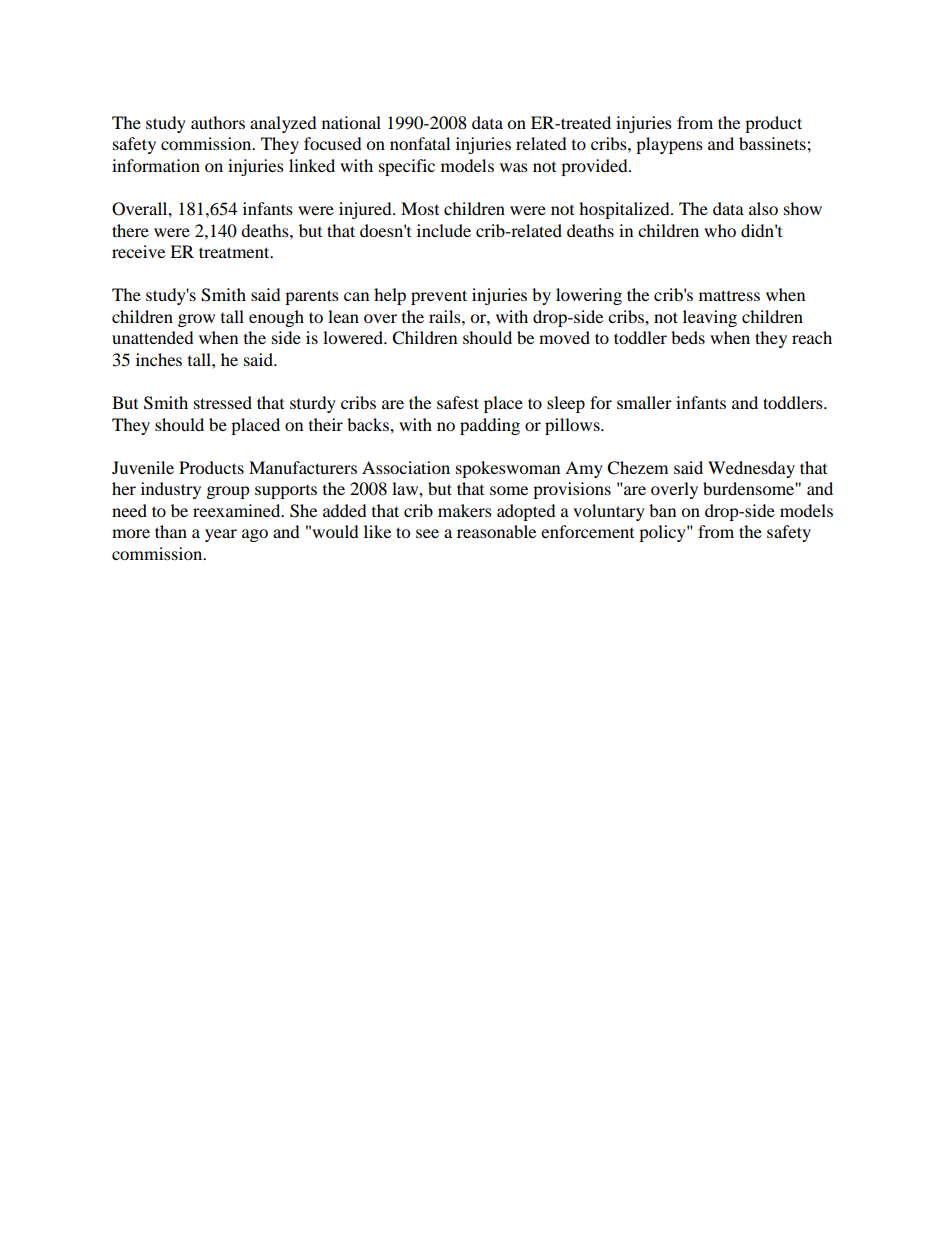 The image size is (952, 1233). What do you see at coordinates (420, 143) in the page?
I see `nonfatal` at bounding box center [420, 143].
